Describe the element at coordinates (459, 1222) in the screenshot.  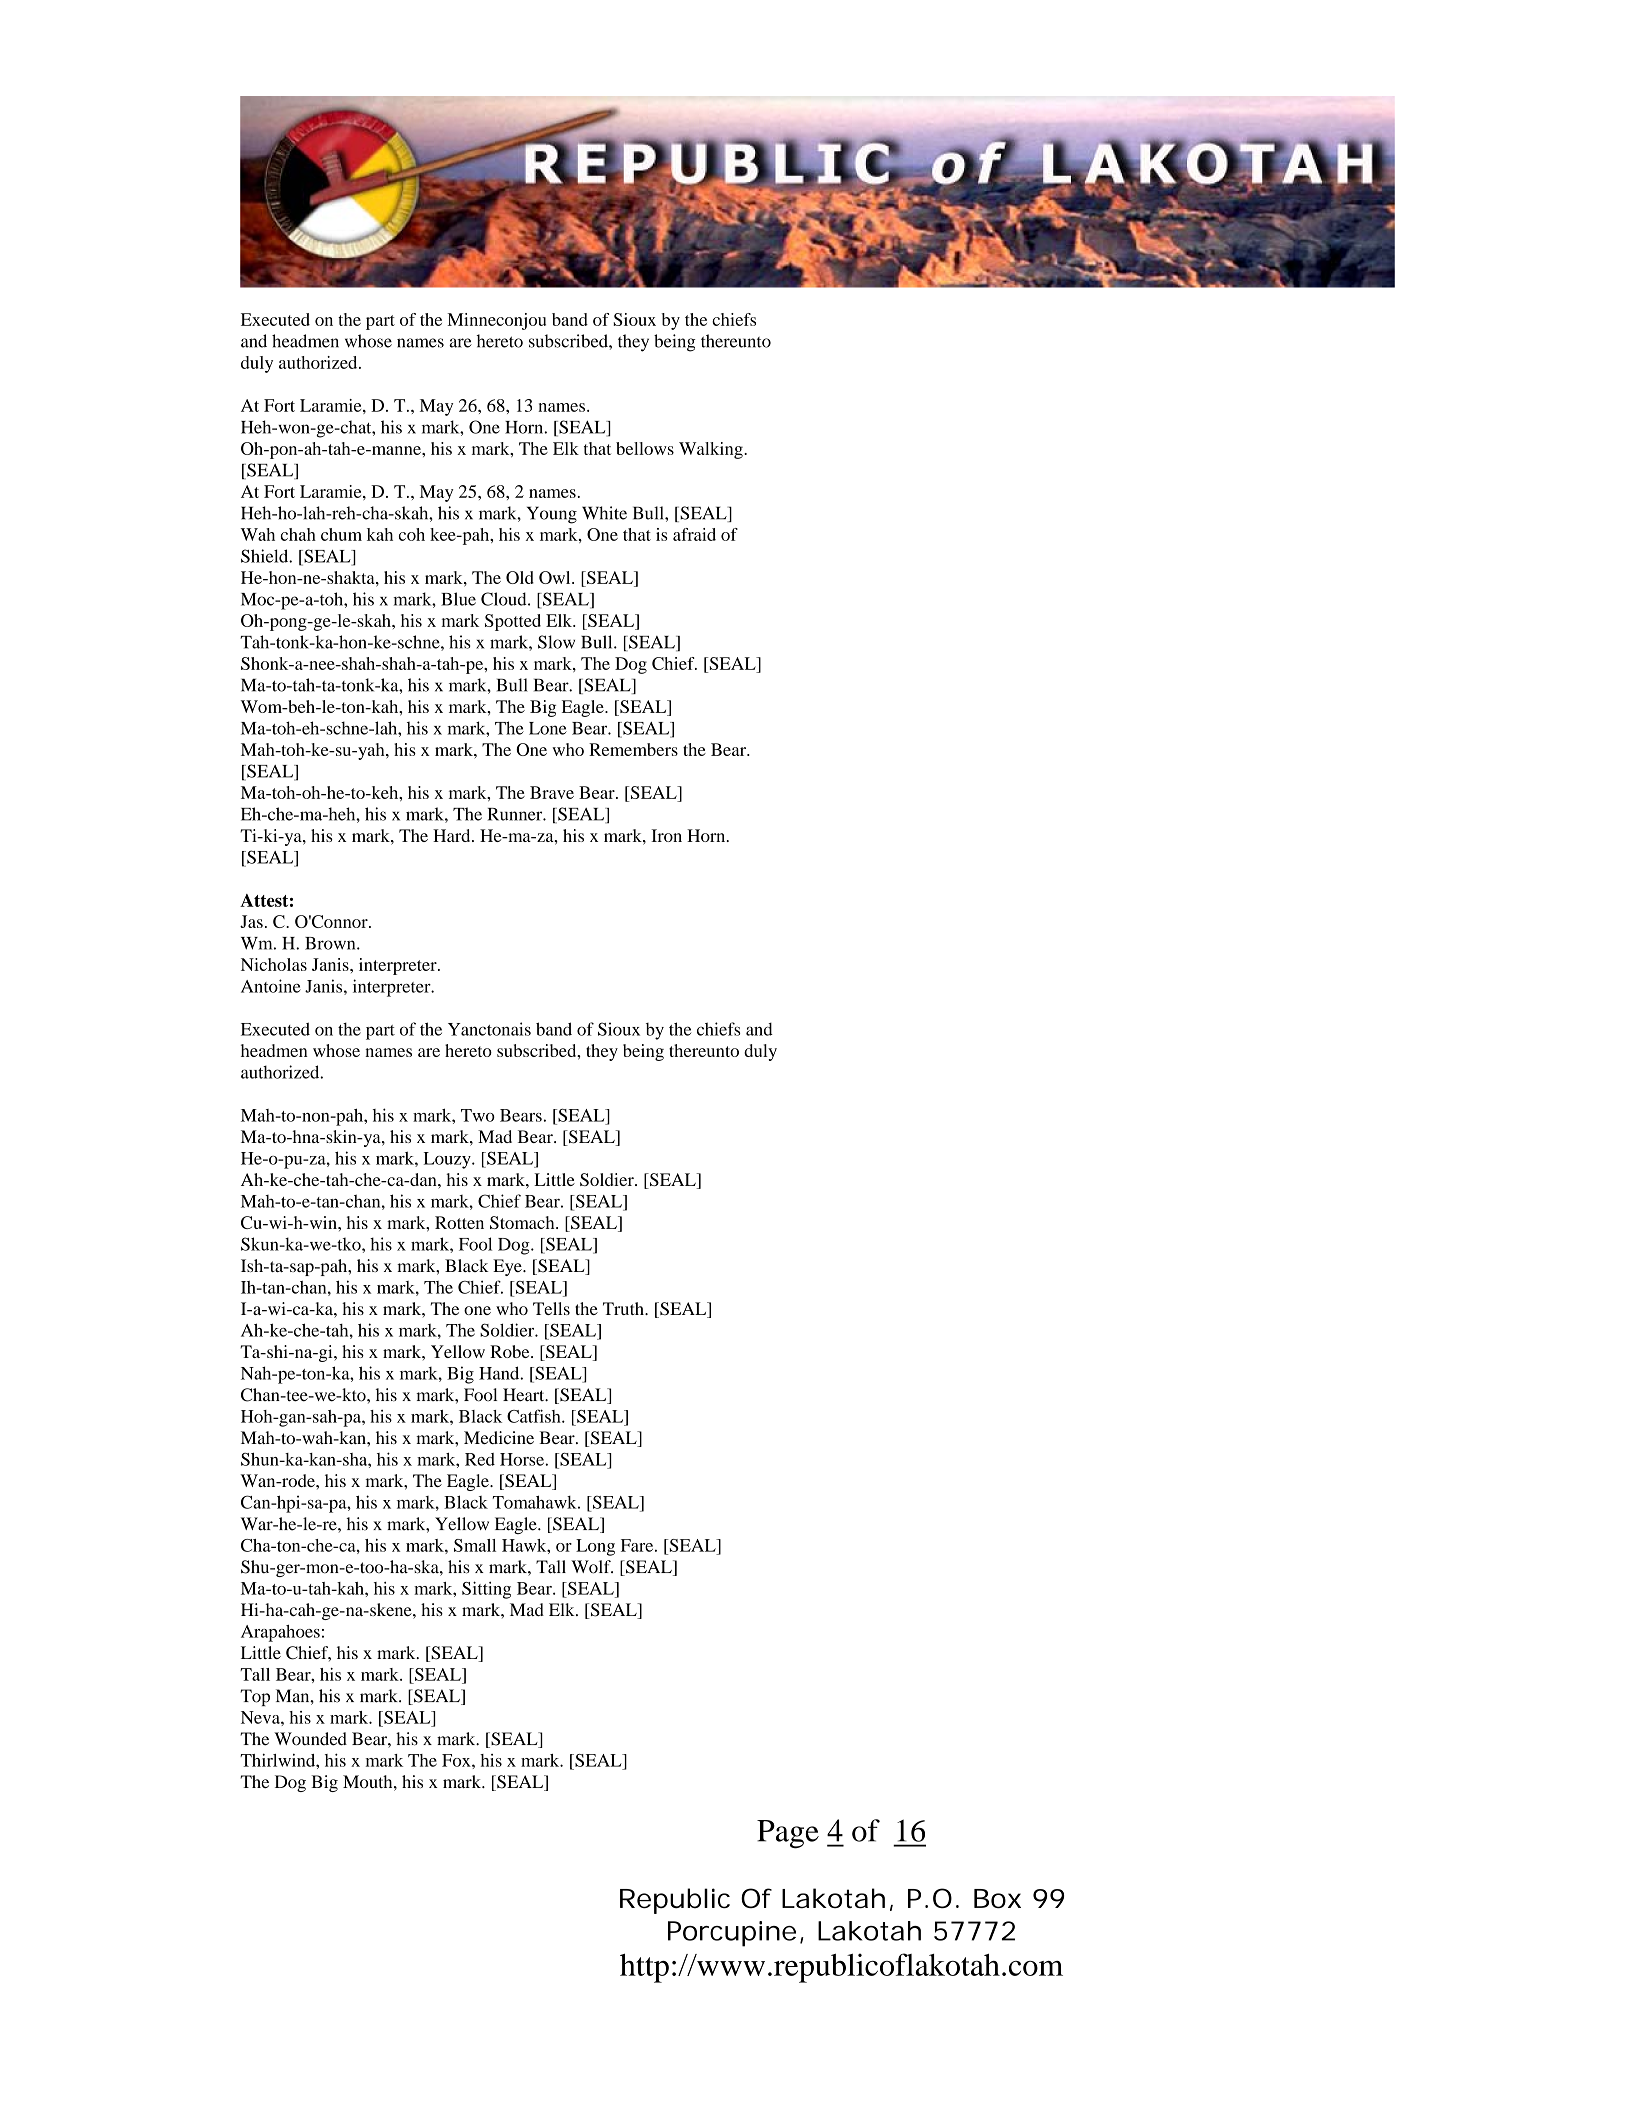
I see `Rotten` at that location.
